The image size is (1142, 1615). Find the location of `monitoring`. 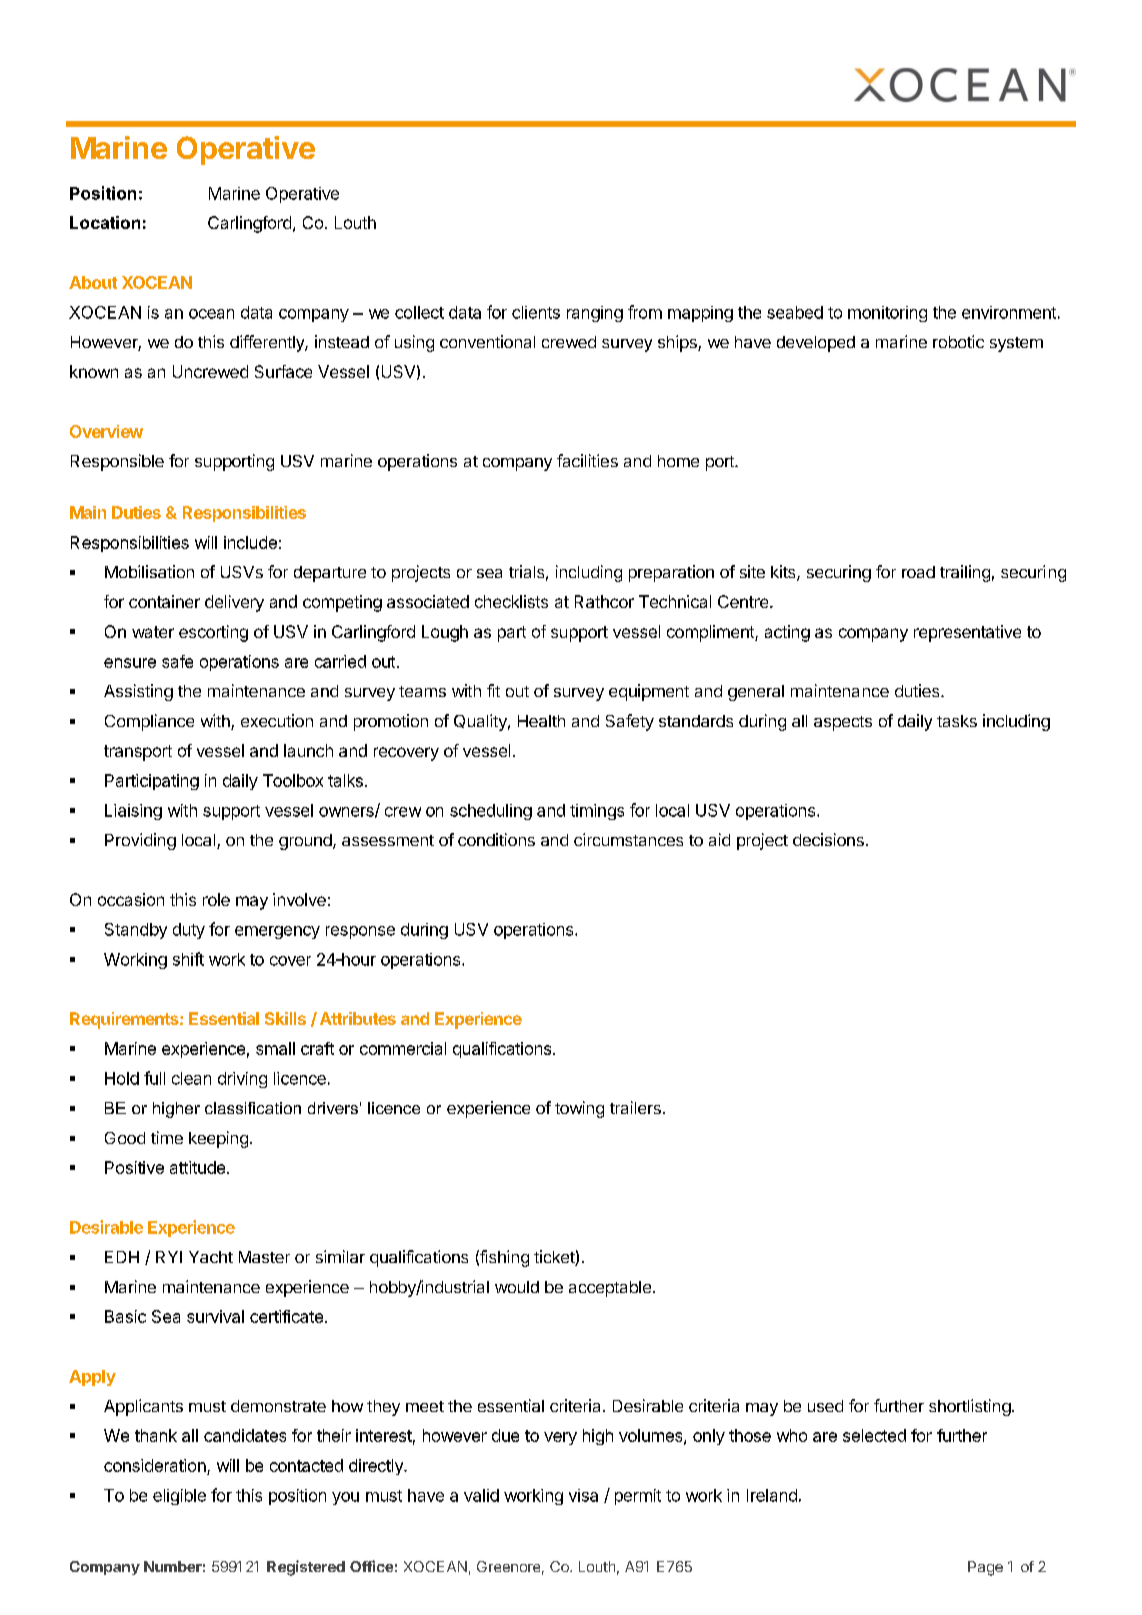

monitoring is located at coordinates (887, 314).
